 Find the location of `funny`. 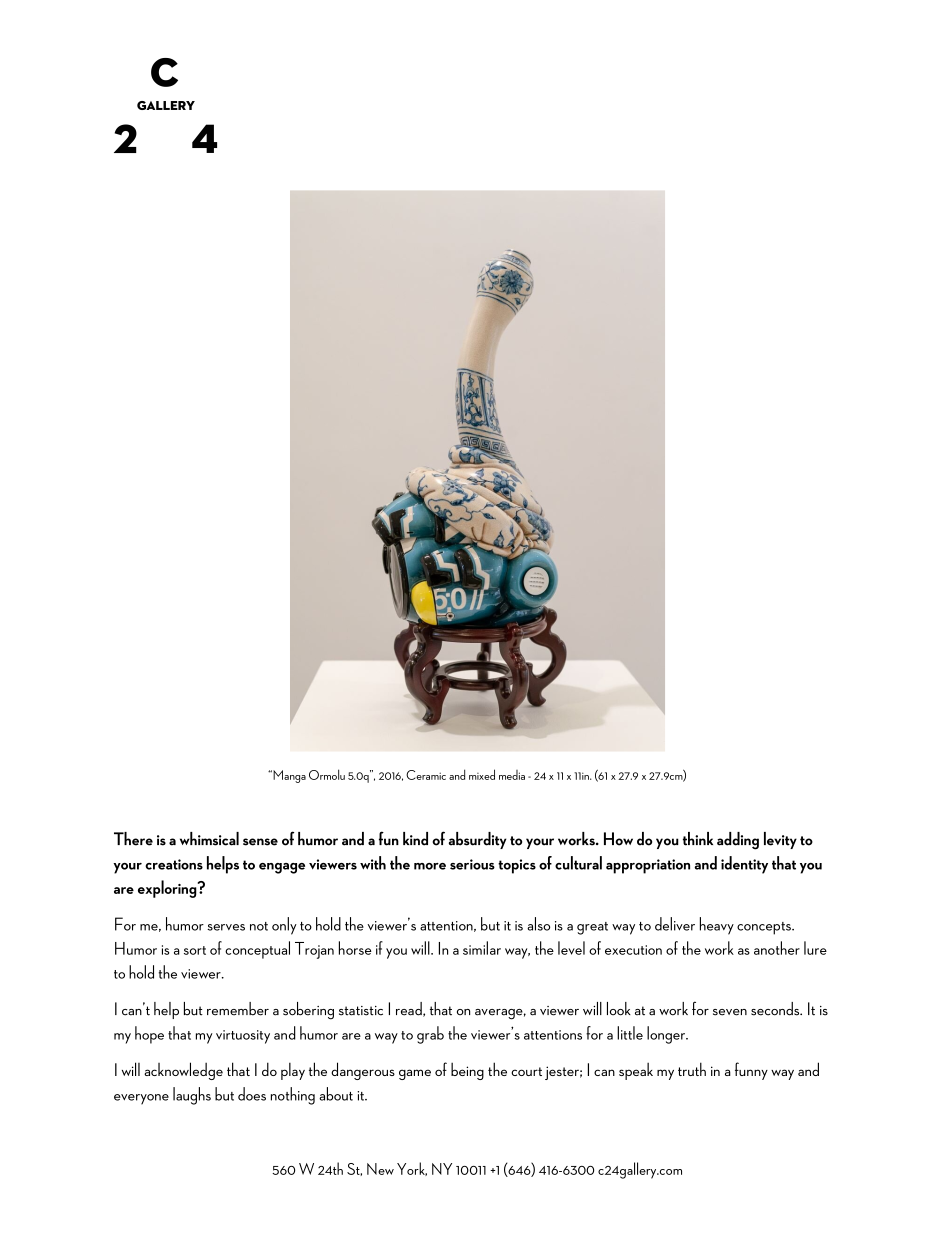

funny is located at coordinates (751, 1071).
